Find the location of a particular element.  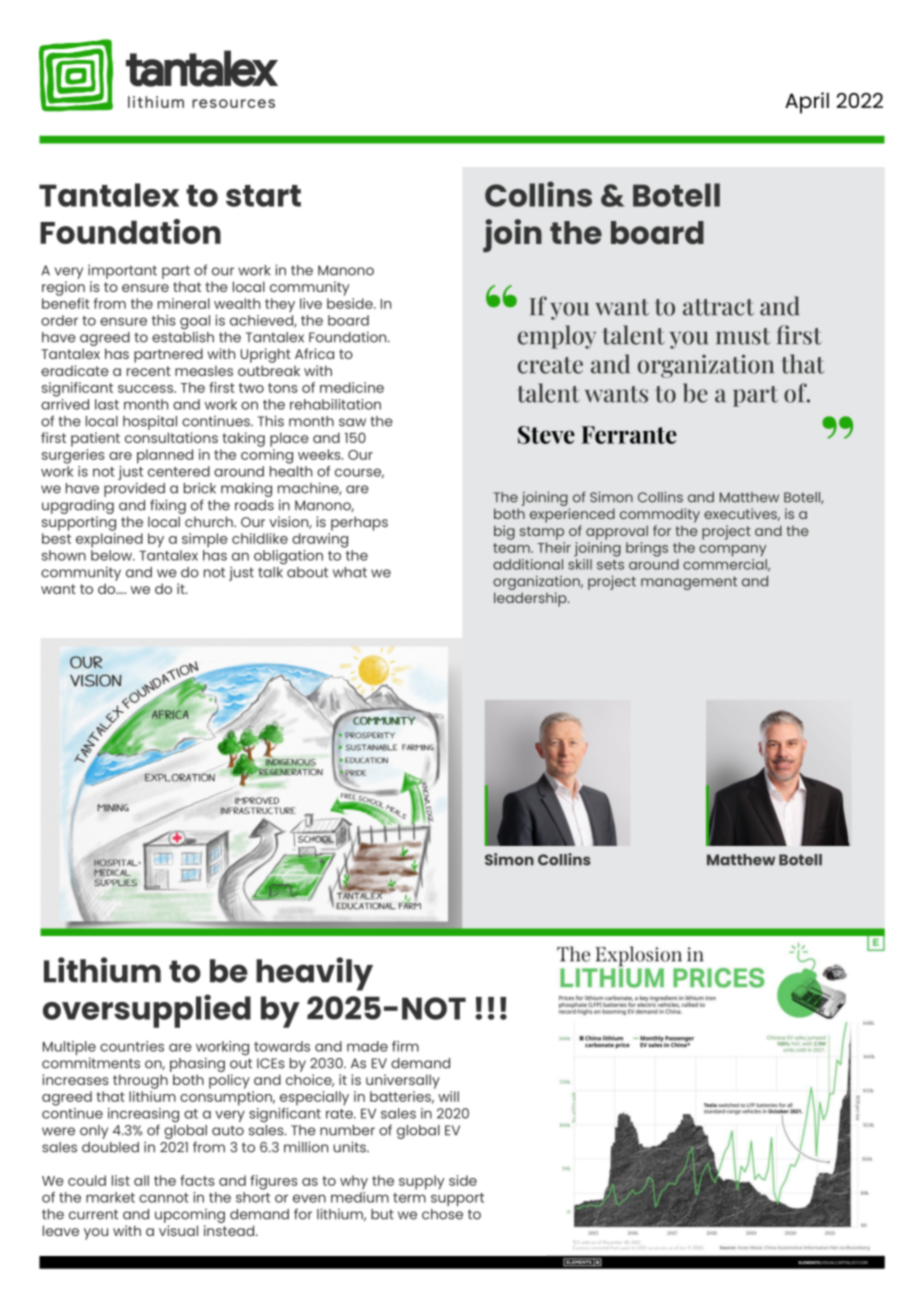

firm is located at coordinates (405, 1046).
